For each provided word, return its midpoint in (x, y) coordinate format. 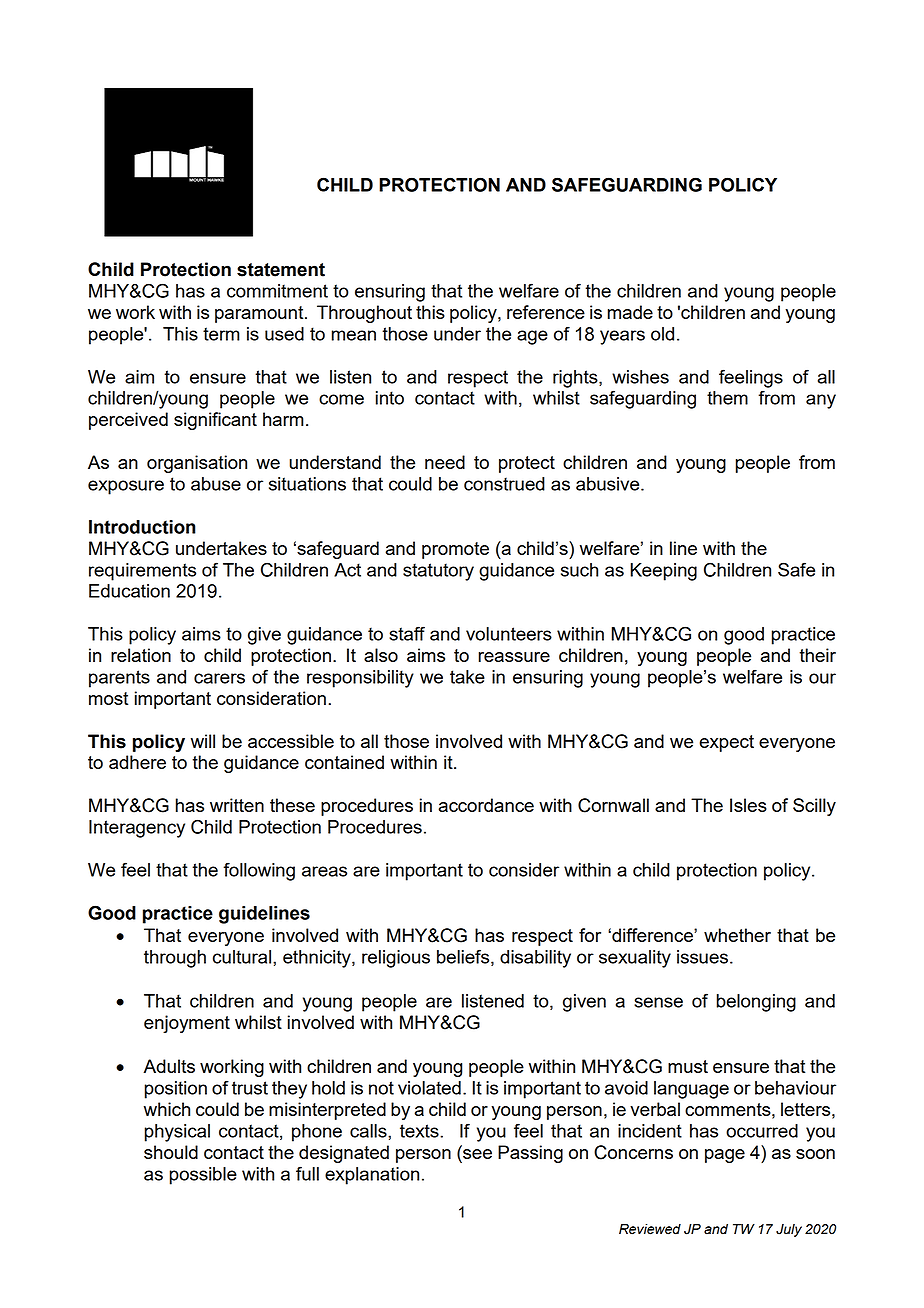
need (445, 462)
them (727, 398)
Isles (748, 805)
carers (219, 678)
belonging (756, 1003)
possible (203, 1176)
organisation (197, 464)
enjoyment (187, 1024)
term (221, 334)
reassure (514, 657)
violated (429, 1088)
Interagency (137, 829)
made (630, 312)
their (817, 655)
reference (546, 312)
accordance (486, 805)
